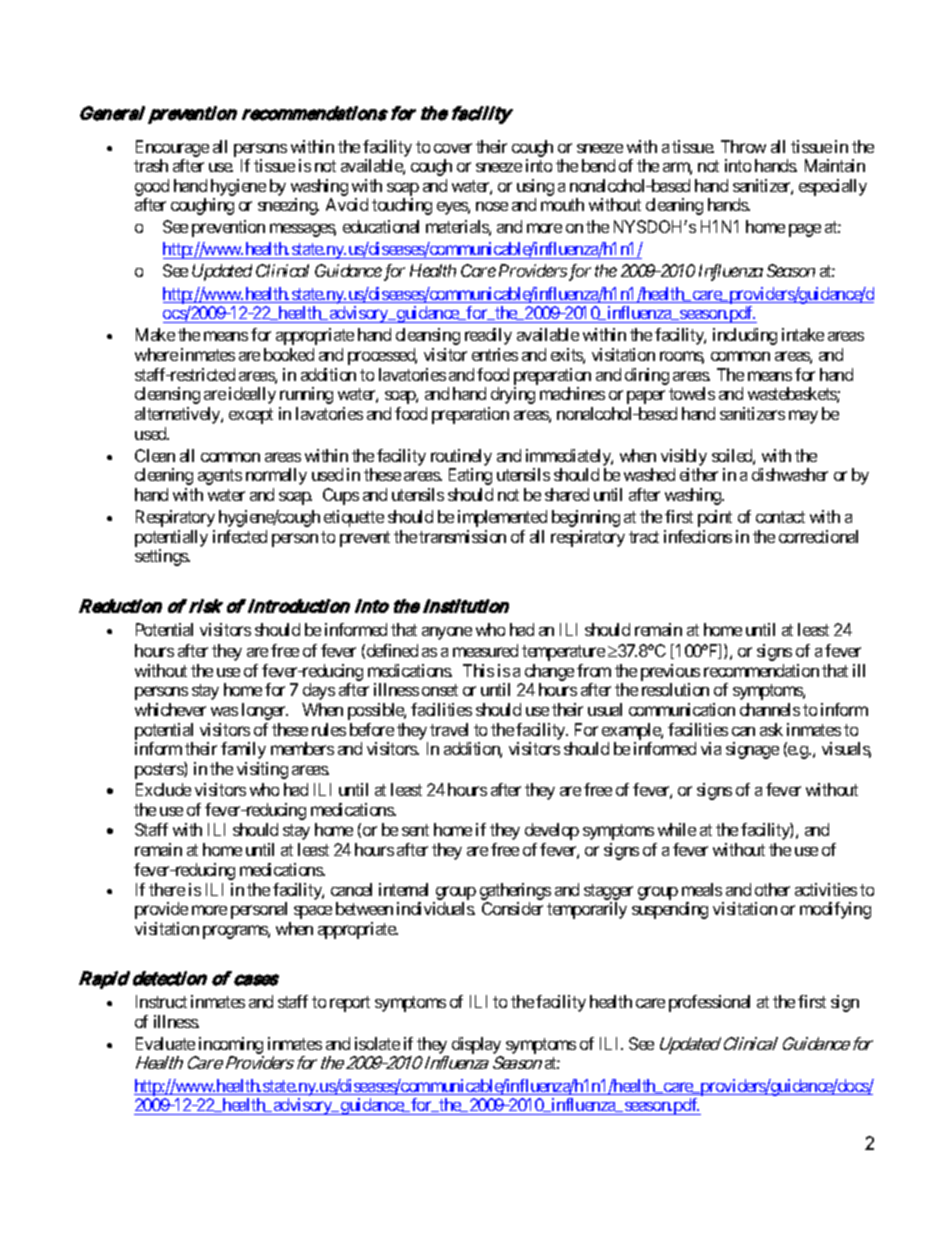 Image resolution: width=952 pixels, height=1233 pixels. What do you see at coordinates (535, 189) in the image?
I see `using` at bounding box center [535, 189].
